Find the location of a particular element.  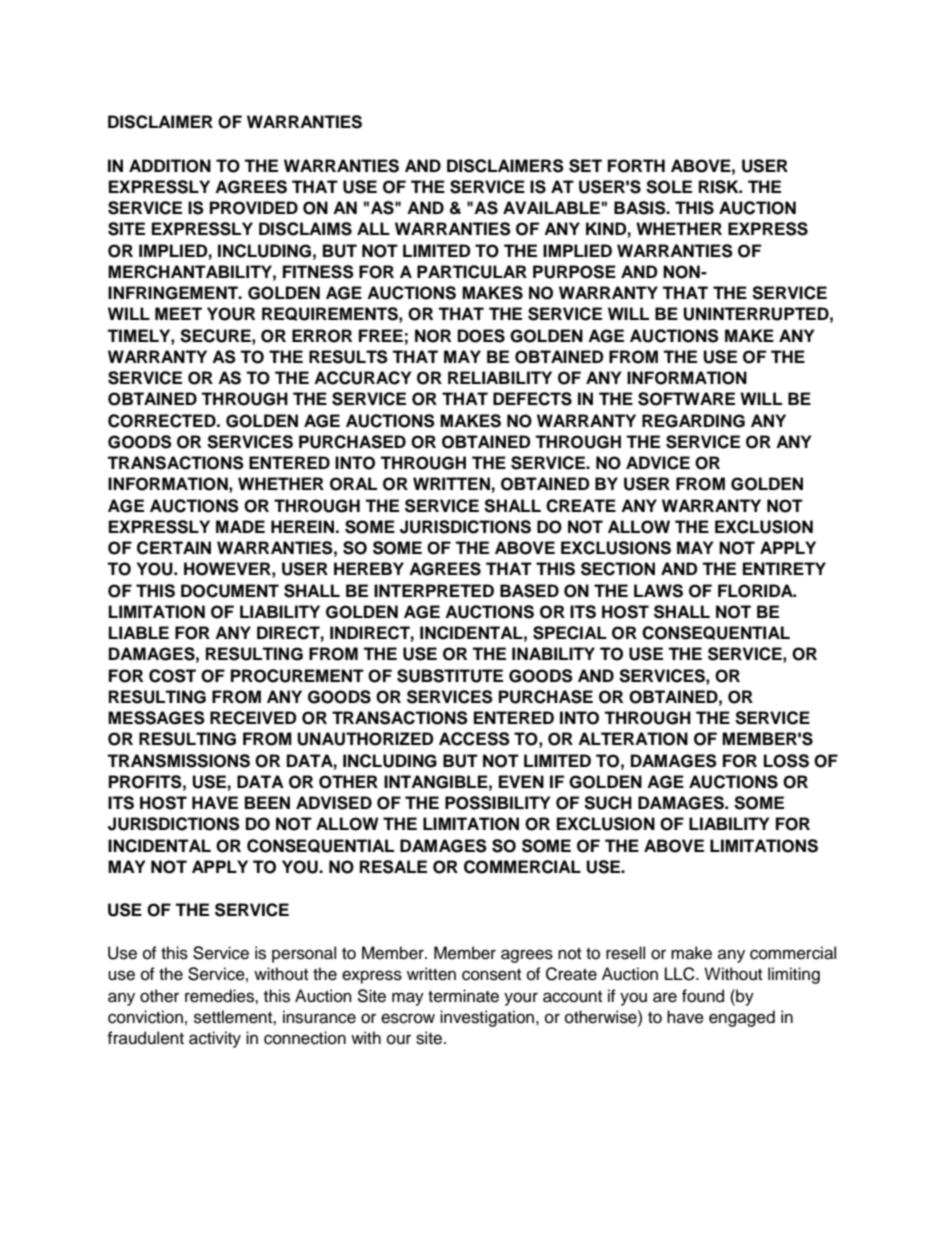

AVAILABLE is located at coordinates (551, 207).
